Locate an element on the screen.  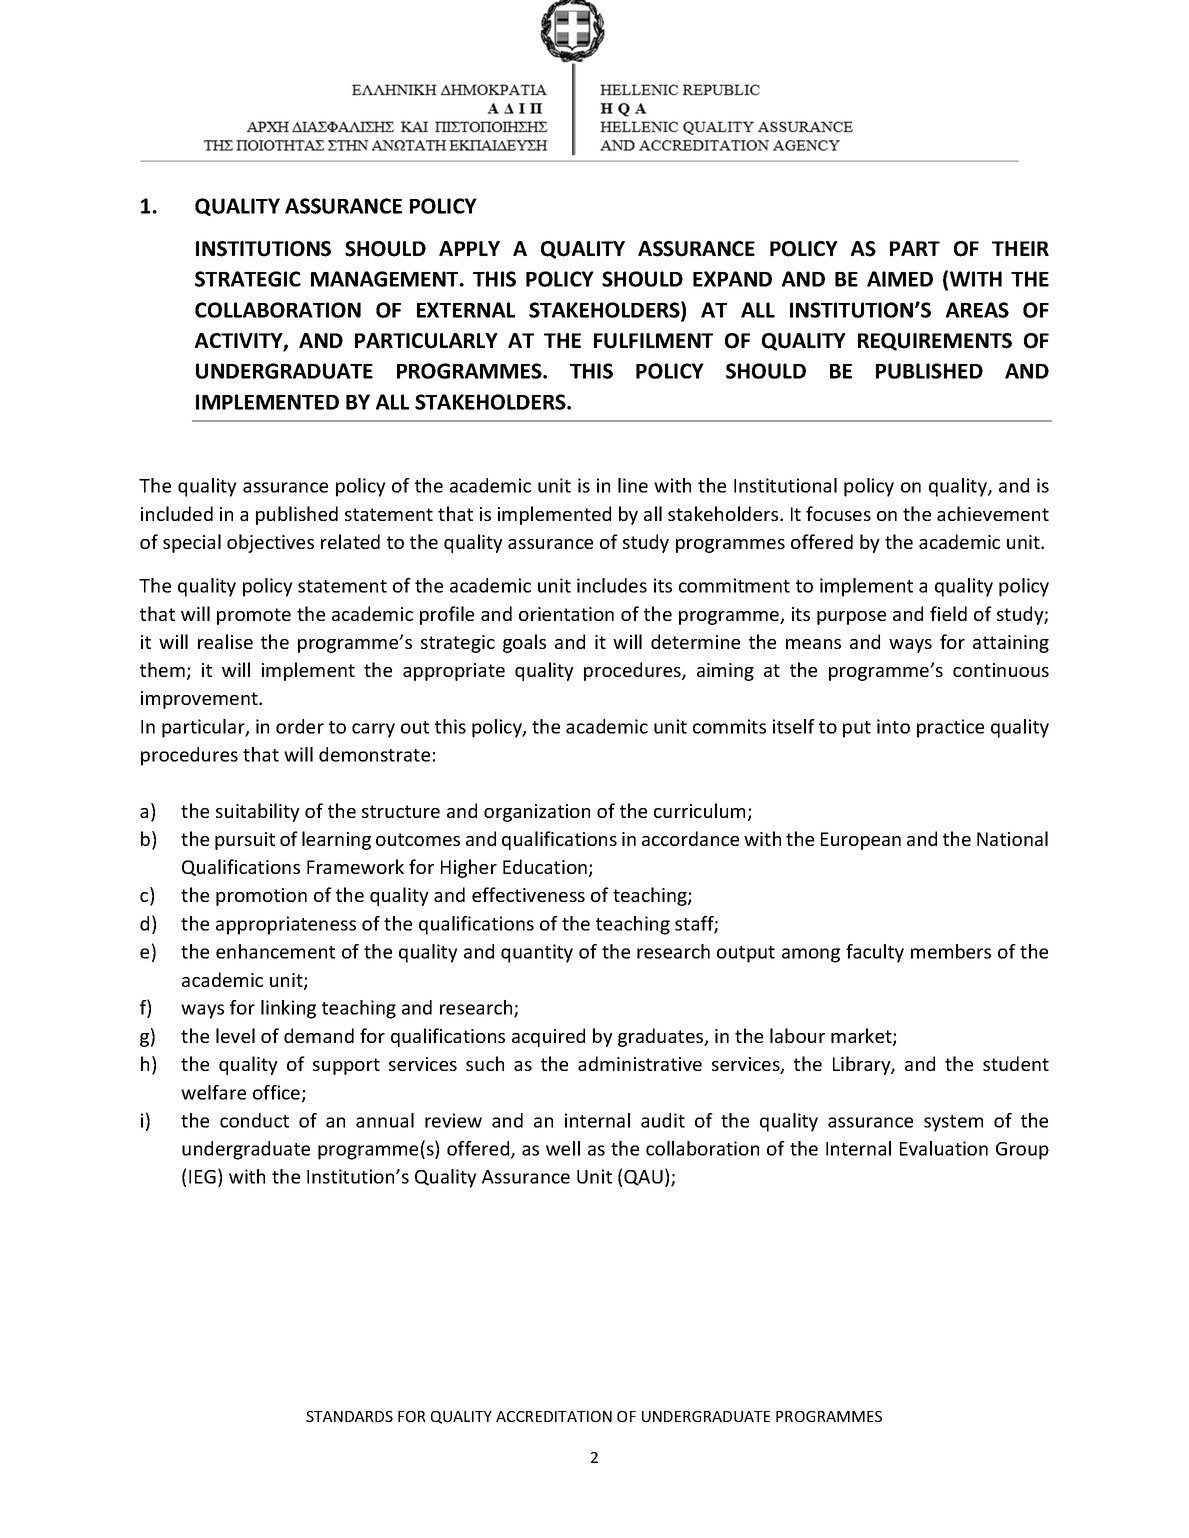
organization is located at coordinates (537, 813).
